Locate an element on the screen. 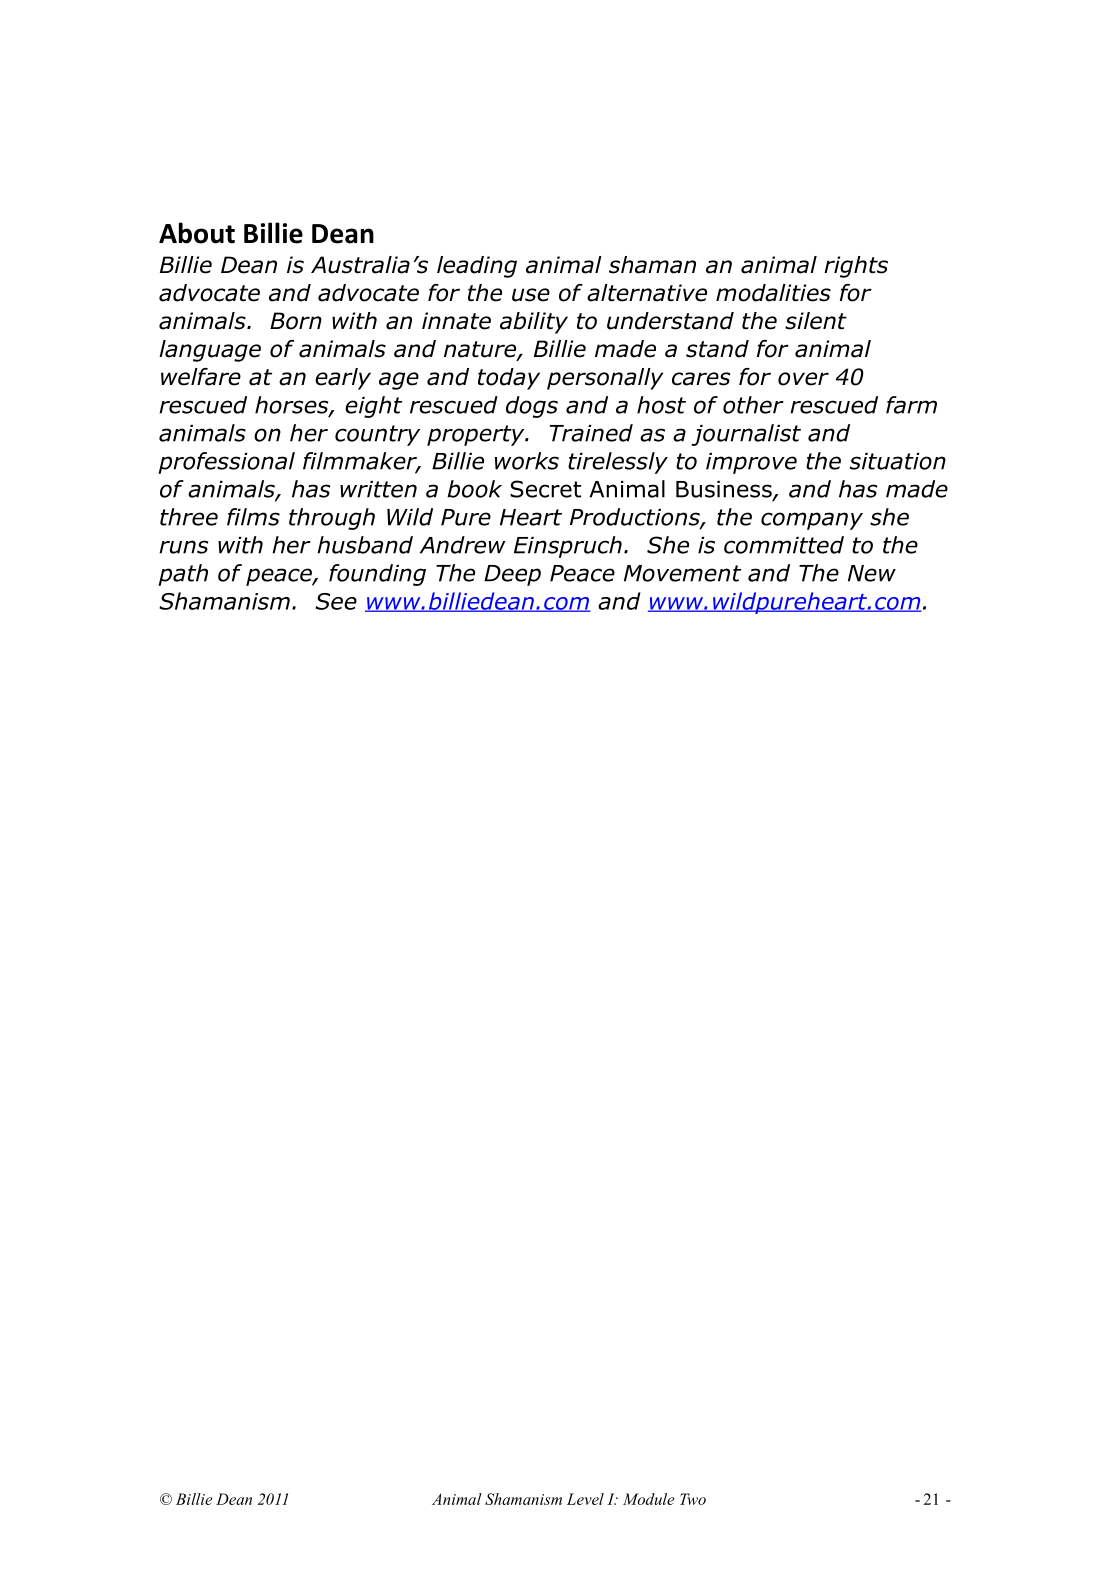  Deep is located at coordinates (512, 575).
